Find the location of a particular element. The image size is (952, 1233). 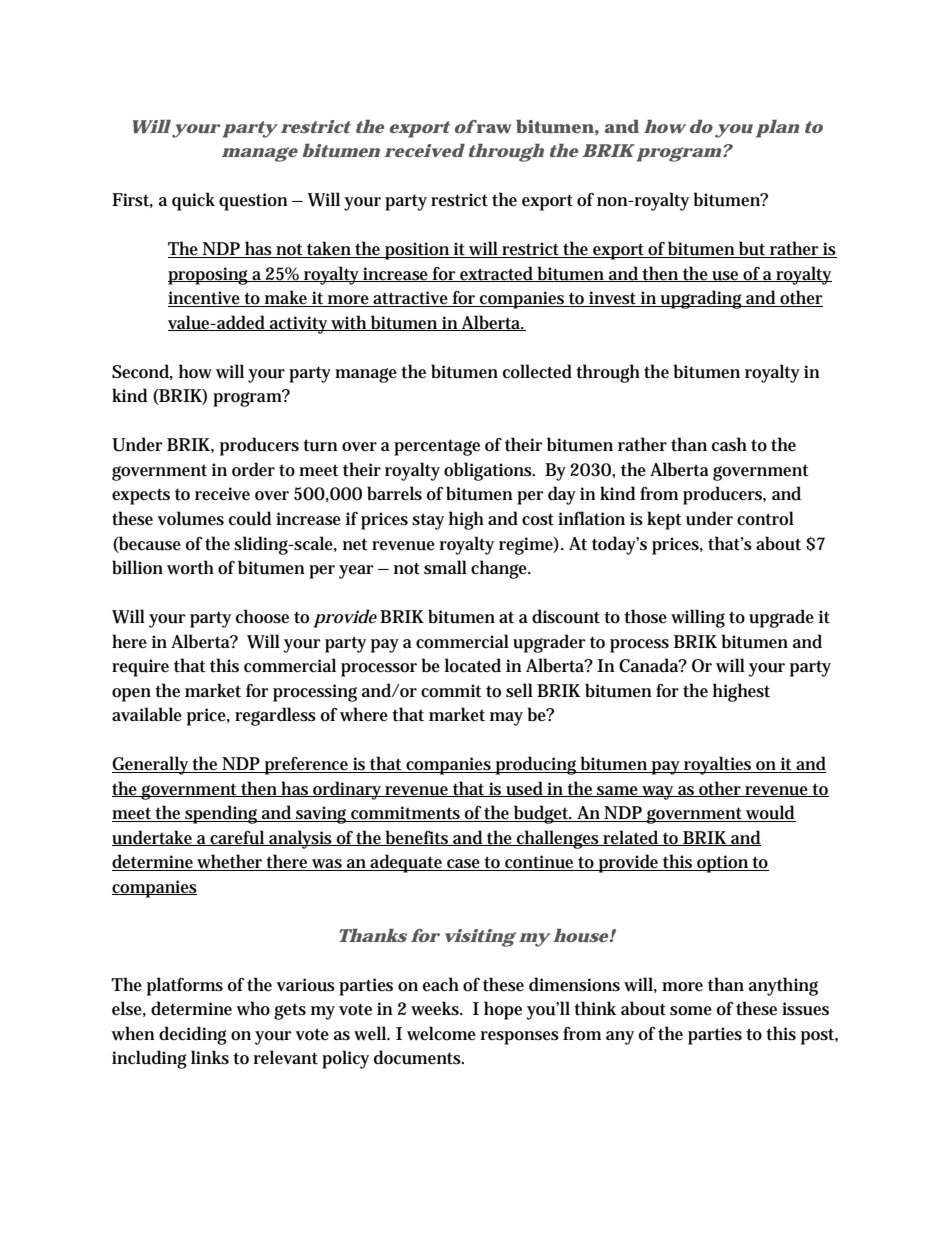

order is located at coordinates (253, 469).
